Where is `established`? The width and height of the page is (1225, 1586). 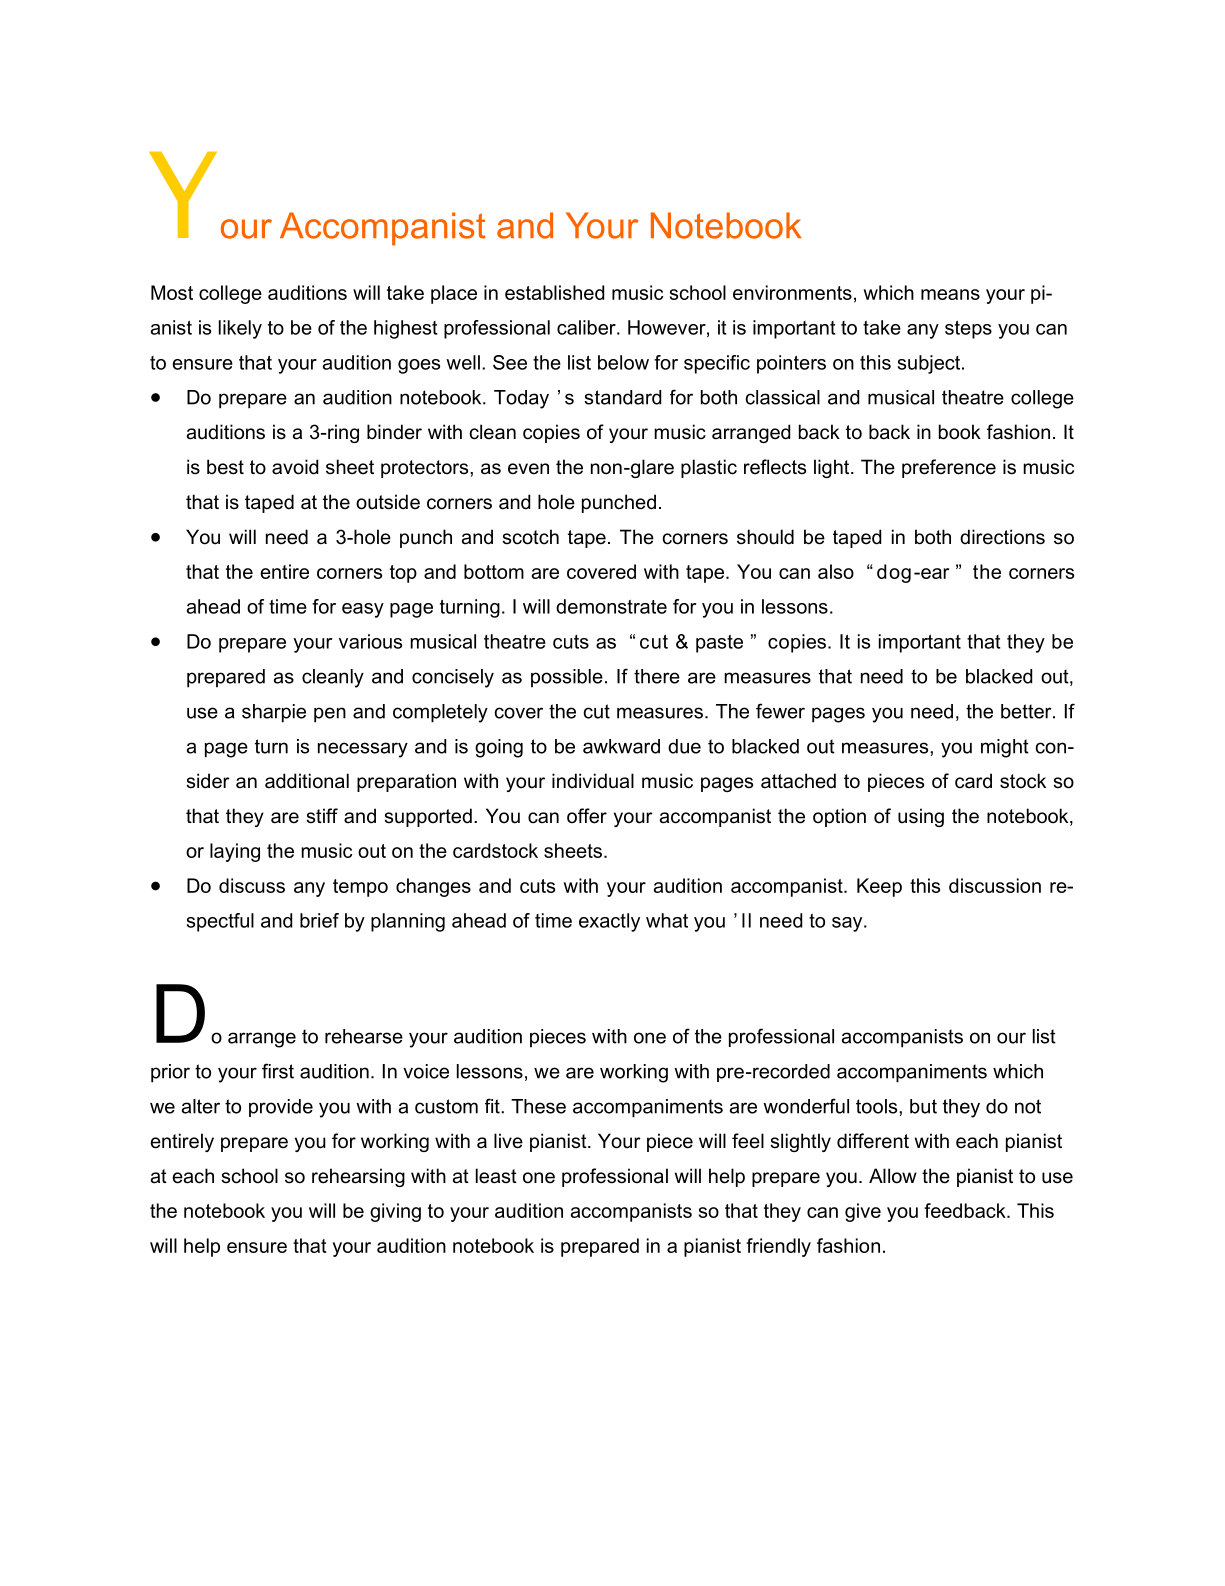 established is located at coordinates (554, 292).
